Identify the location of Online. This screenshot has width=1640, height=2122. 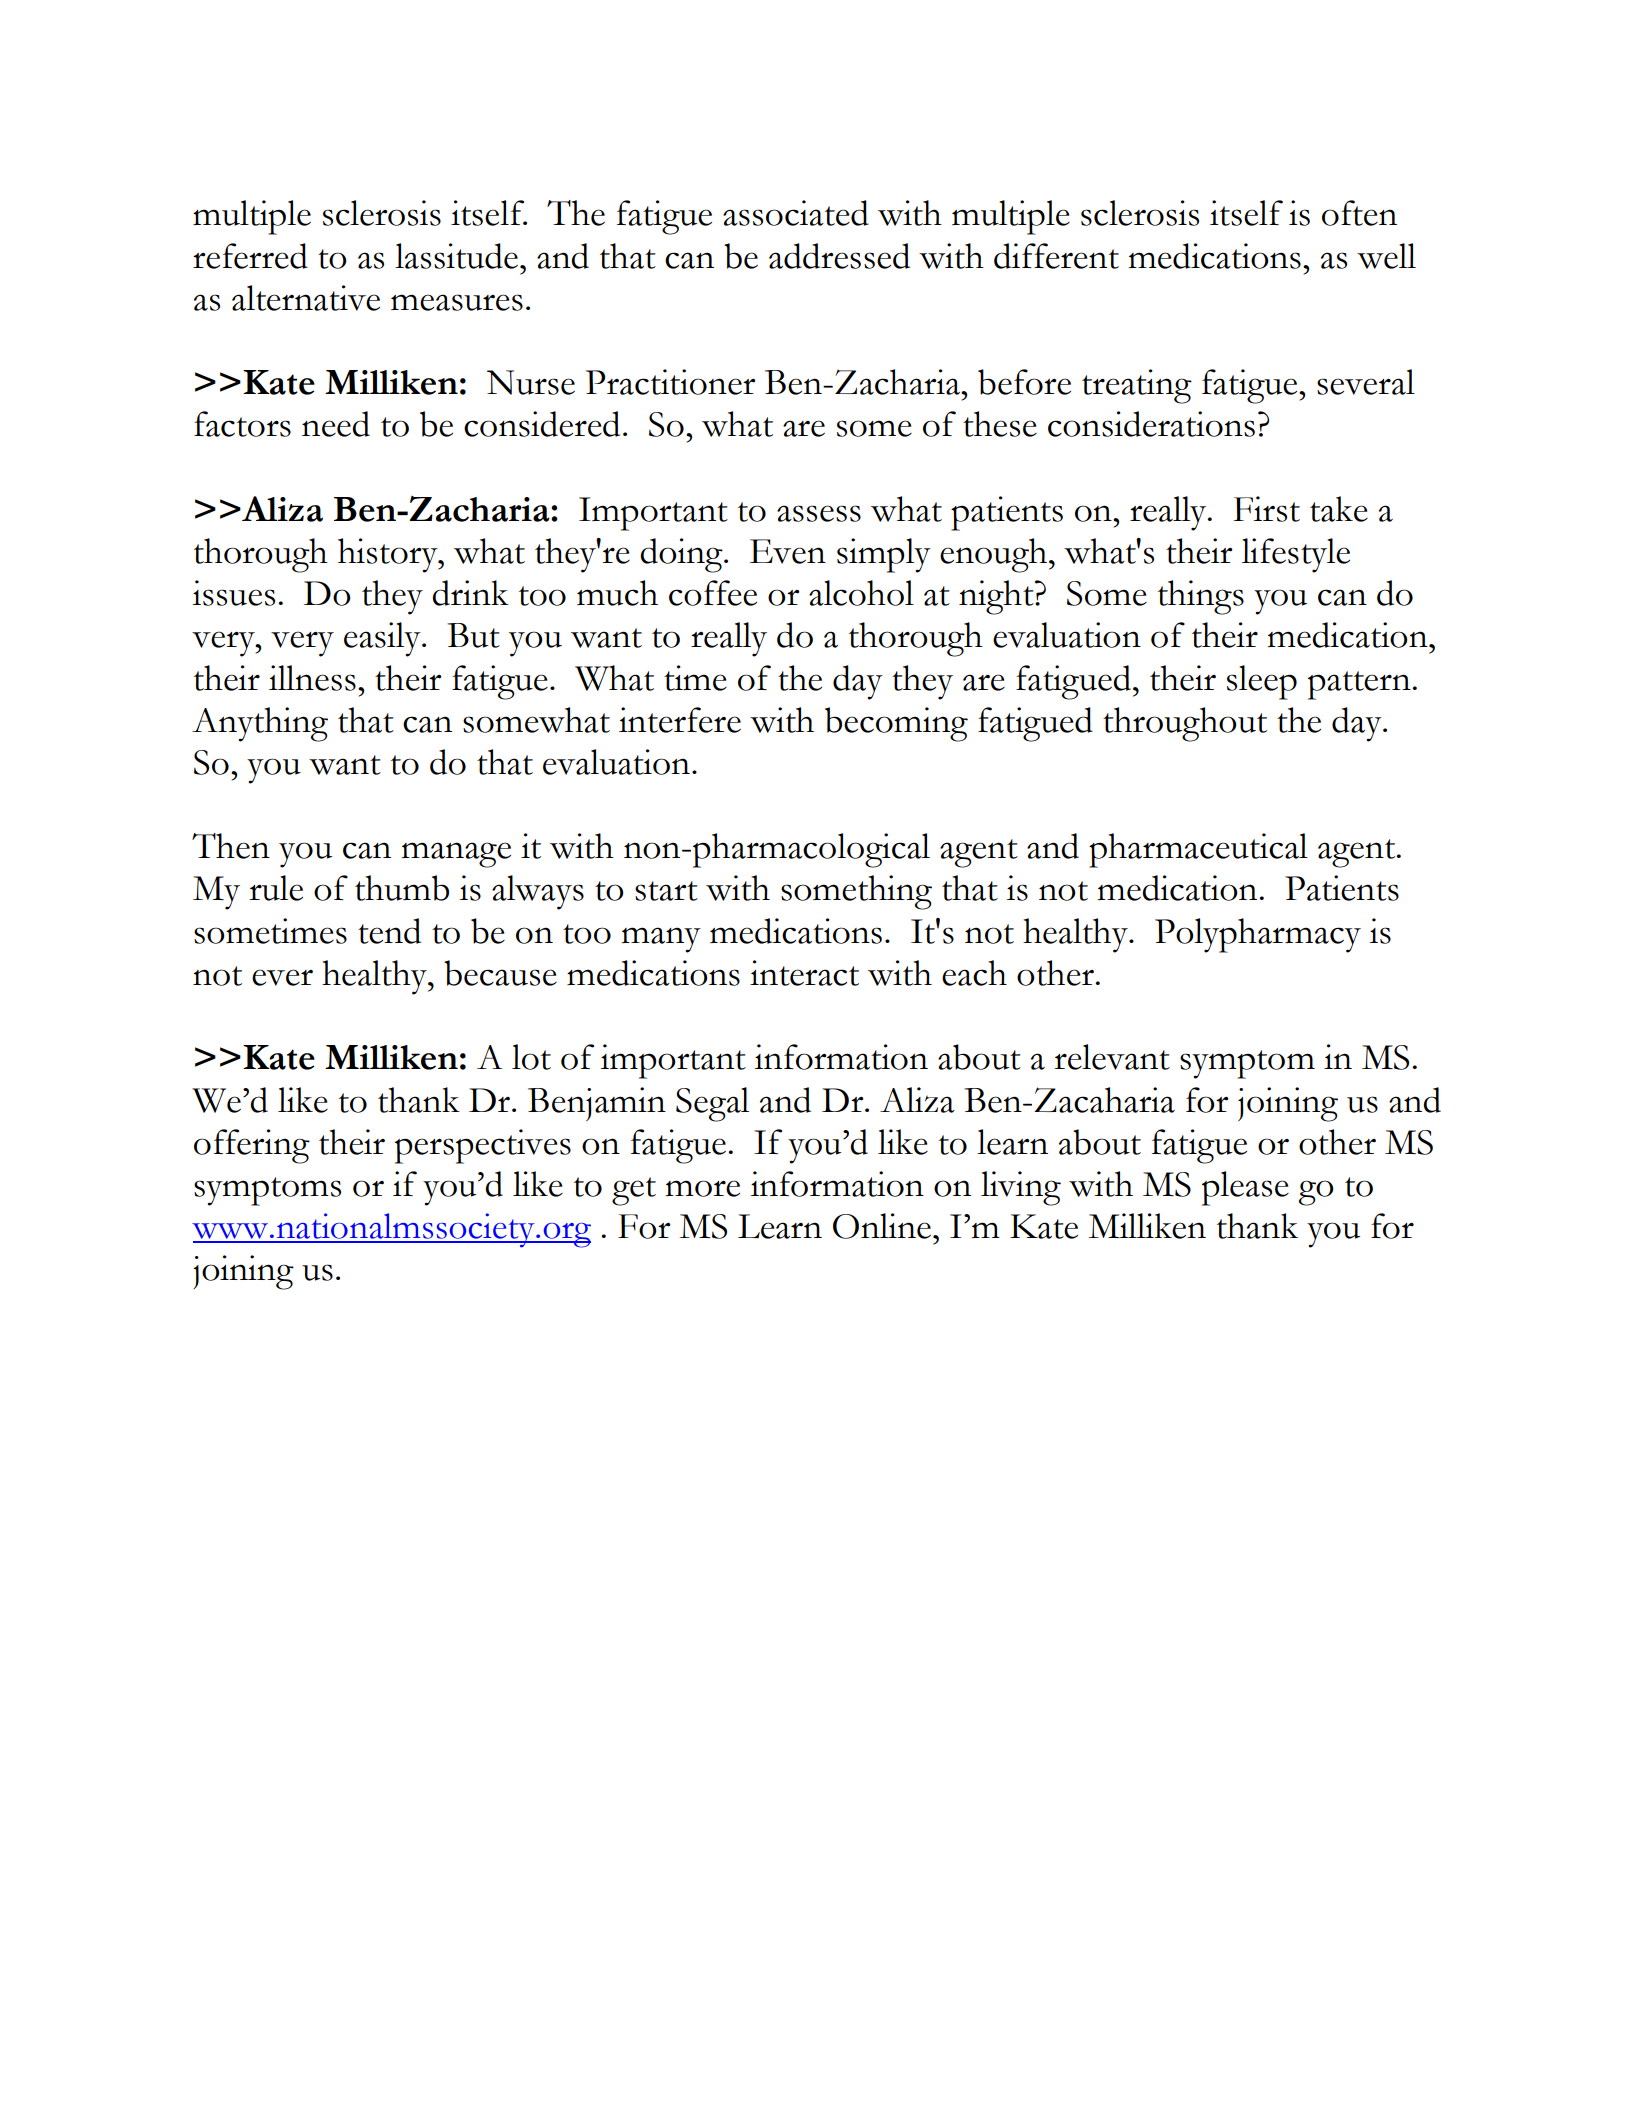
(882, 1226).
